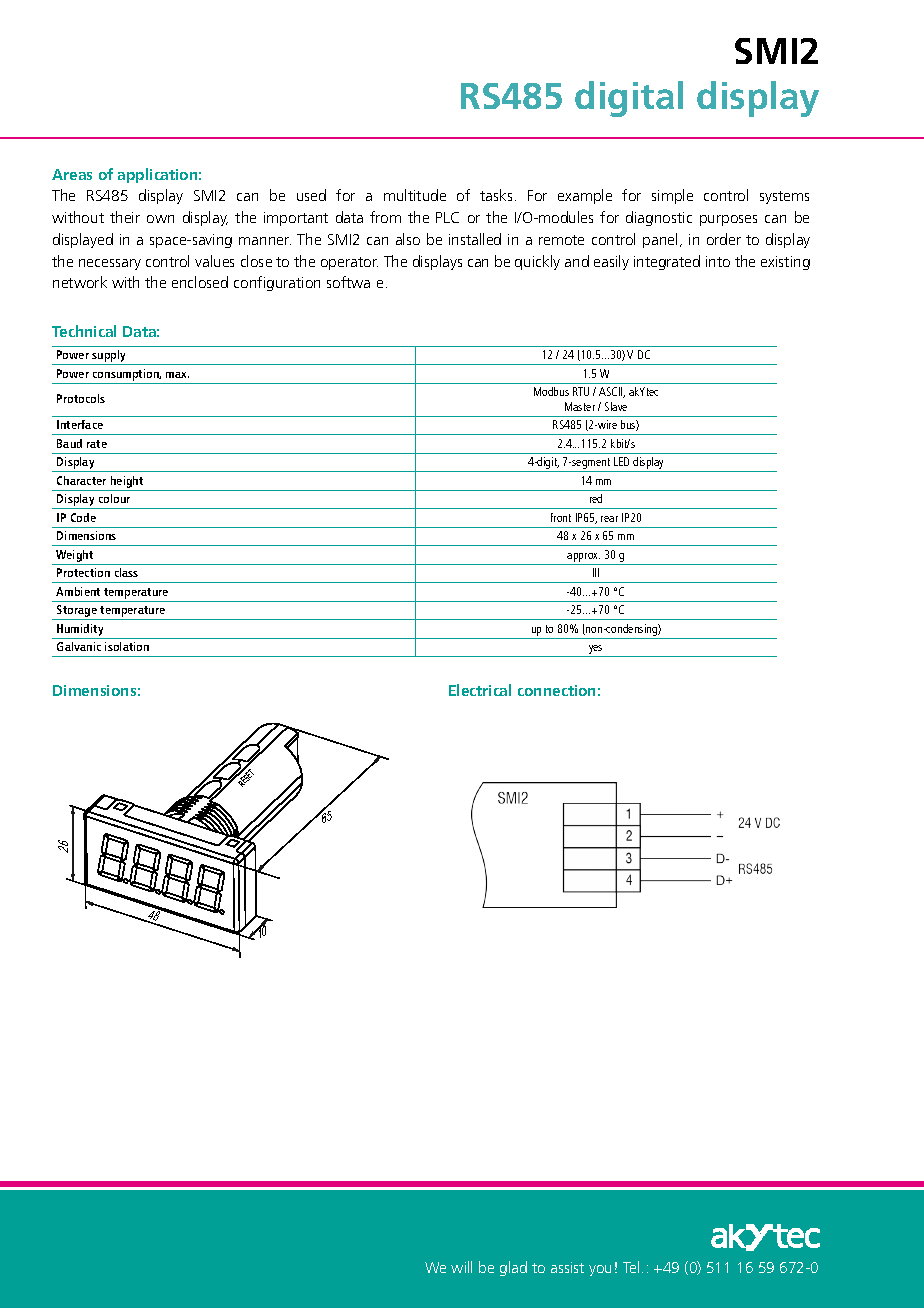 The image size is (924, 1308). Describe the element at coordinates (160, 219) in the screenshot. I see `own` at that location.
